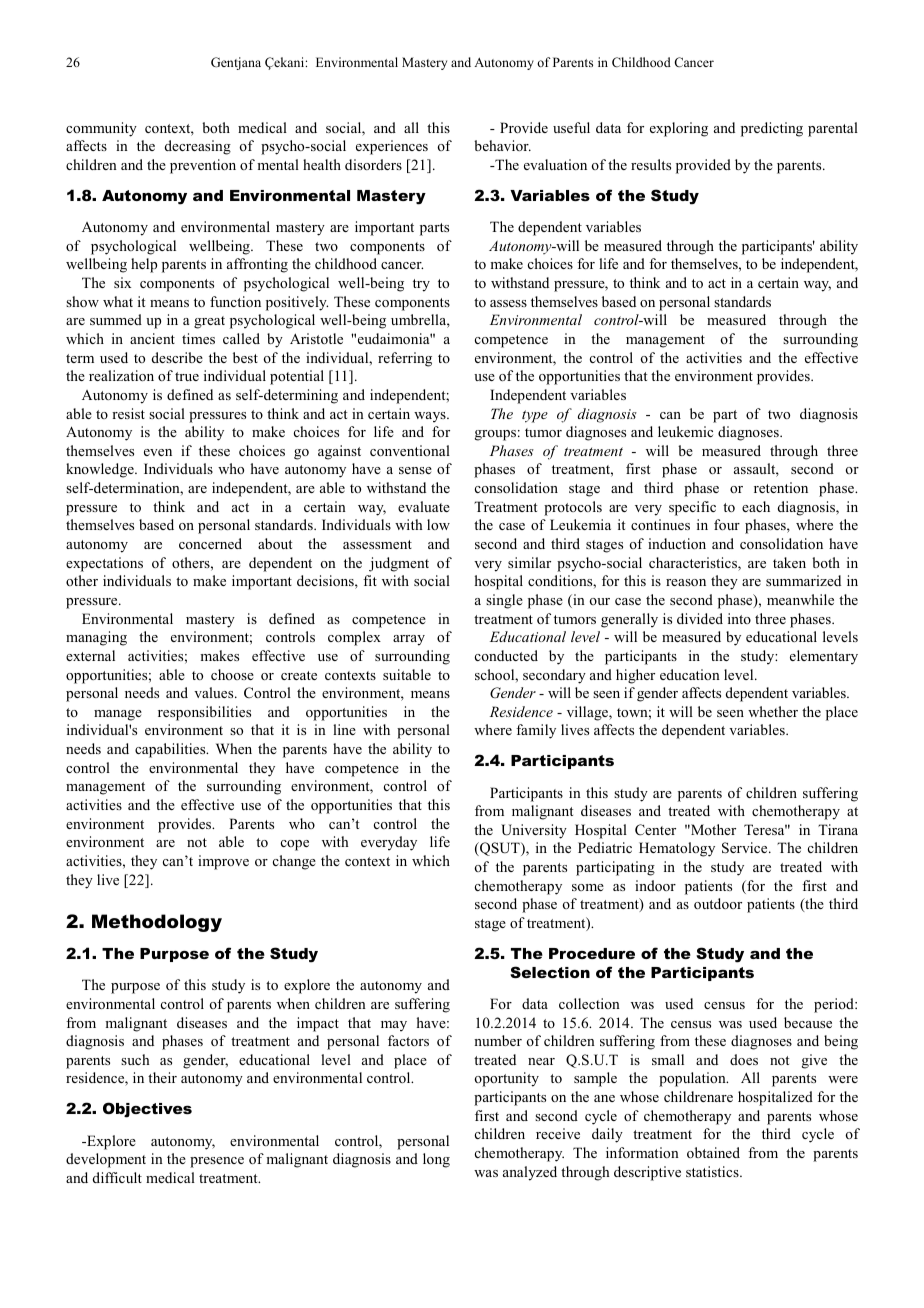 This screenshot has height=1308, width=924. What do you see at coordinates (506, 655) in the screenshot?
I see `conducted` at bounding box center [506, 655].
